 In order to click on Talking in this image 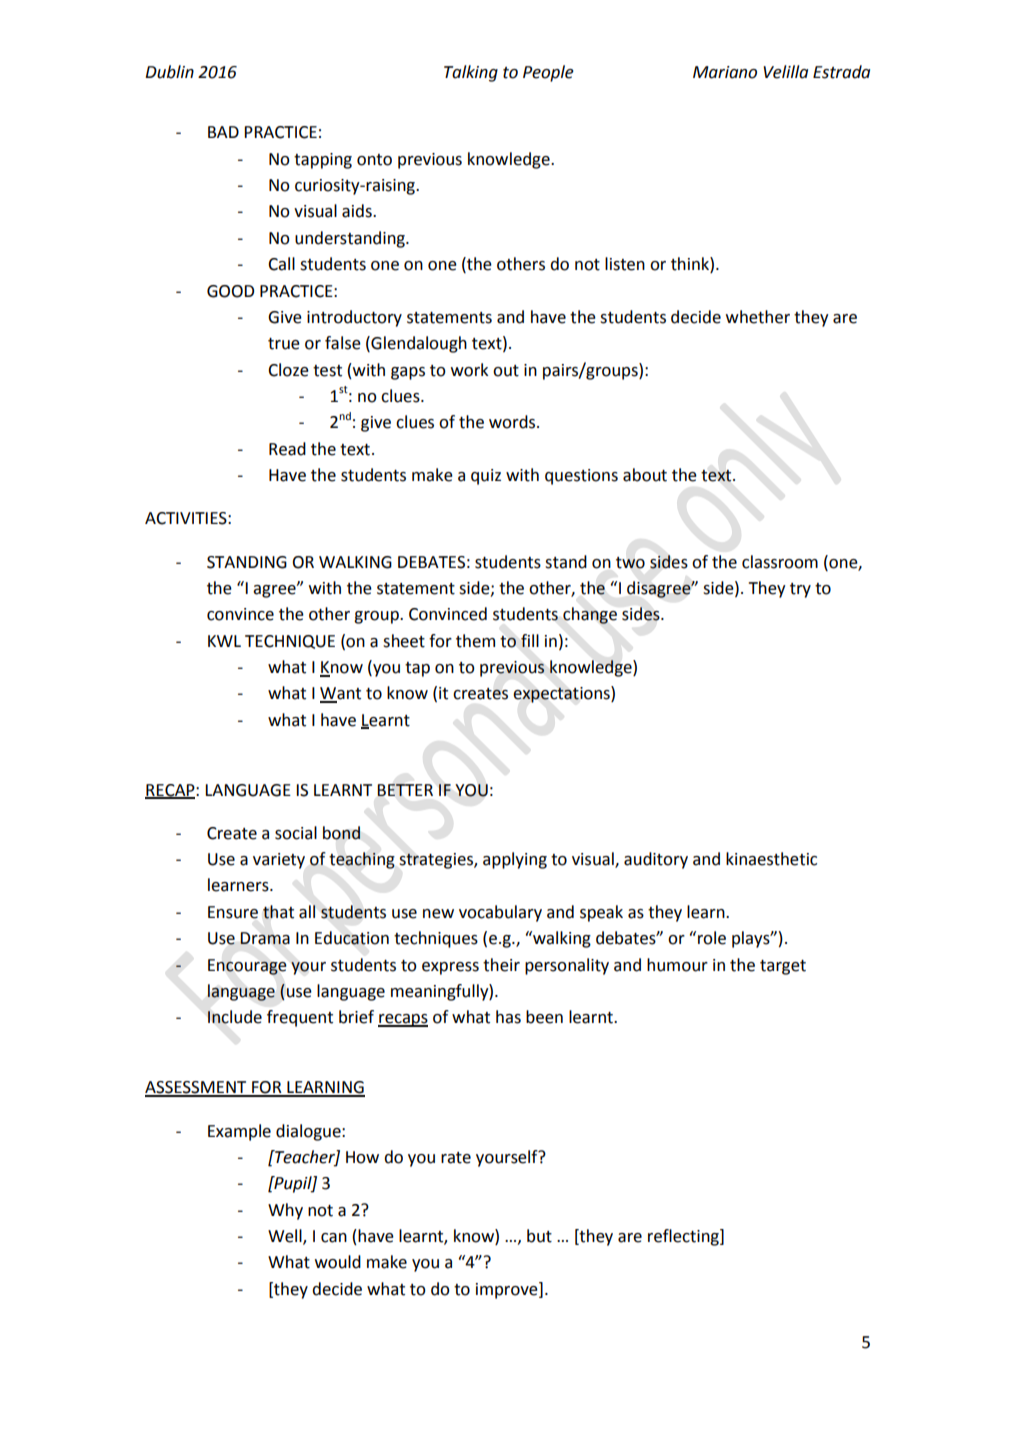, I will do `click(471, 73)`.
